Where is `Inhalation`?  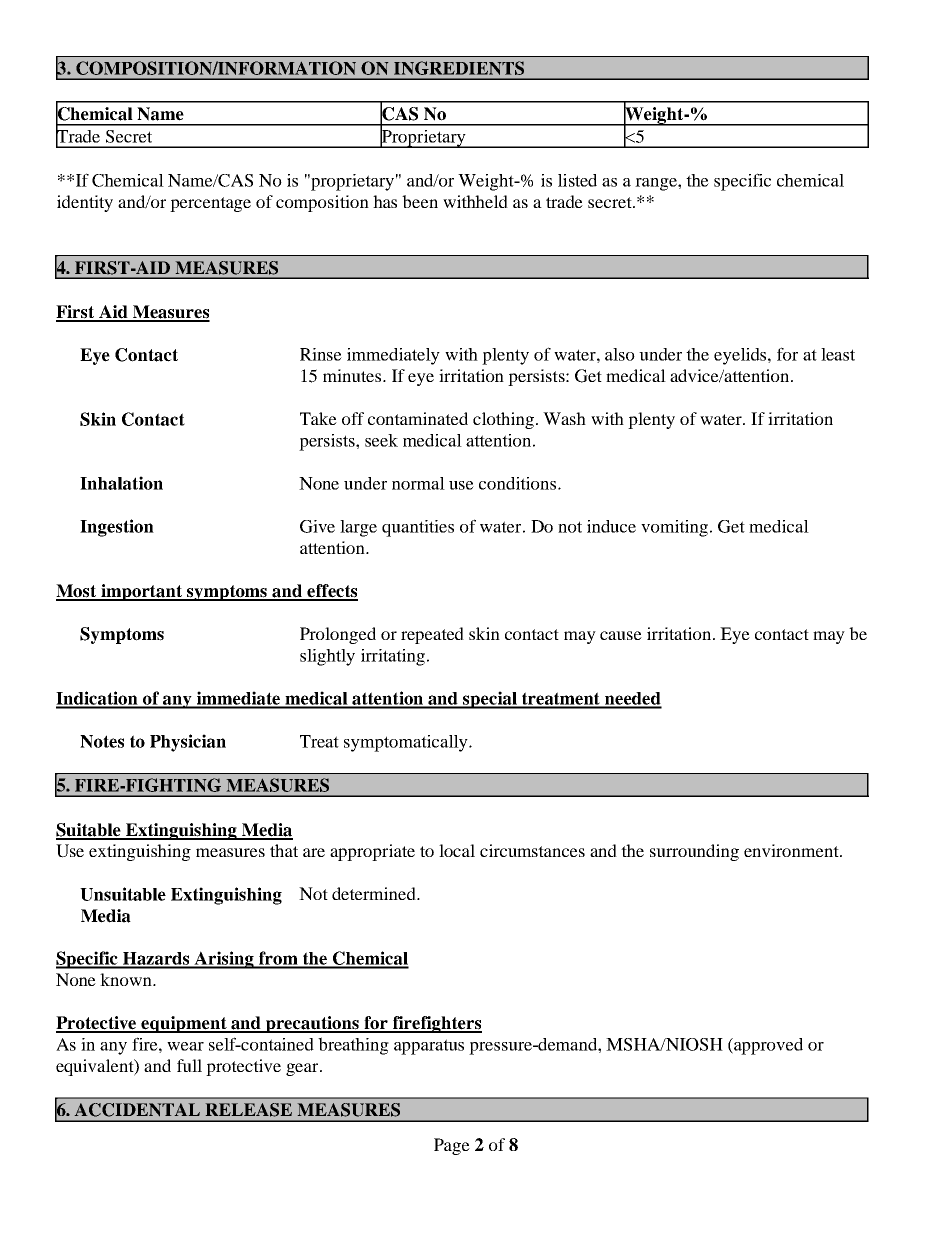 Inhalation is located at coordinates (121, 483).
